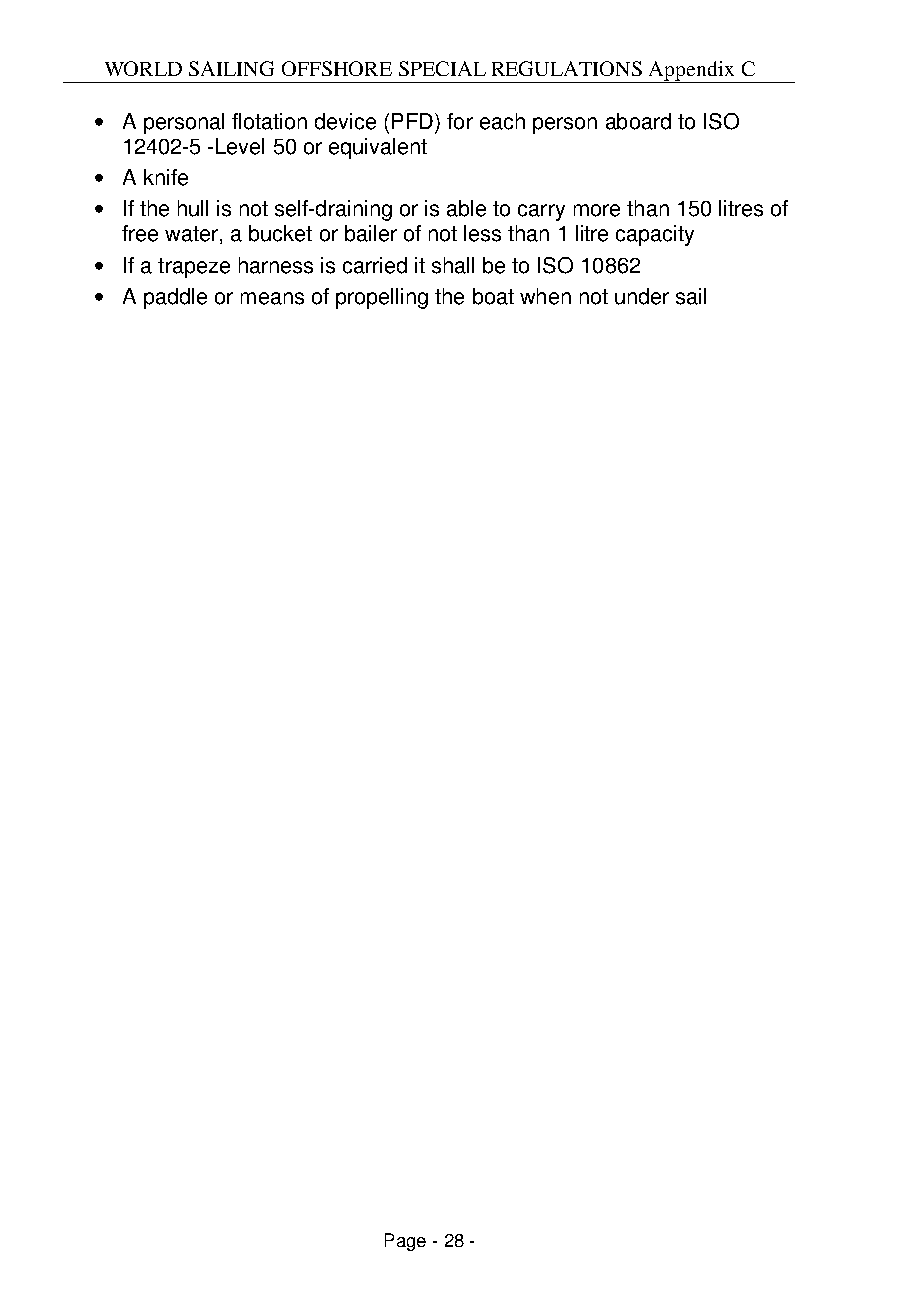  Describe the element at coordinates (482, 233) in the screenshot. I see `less` at that location.
